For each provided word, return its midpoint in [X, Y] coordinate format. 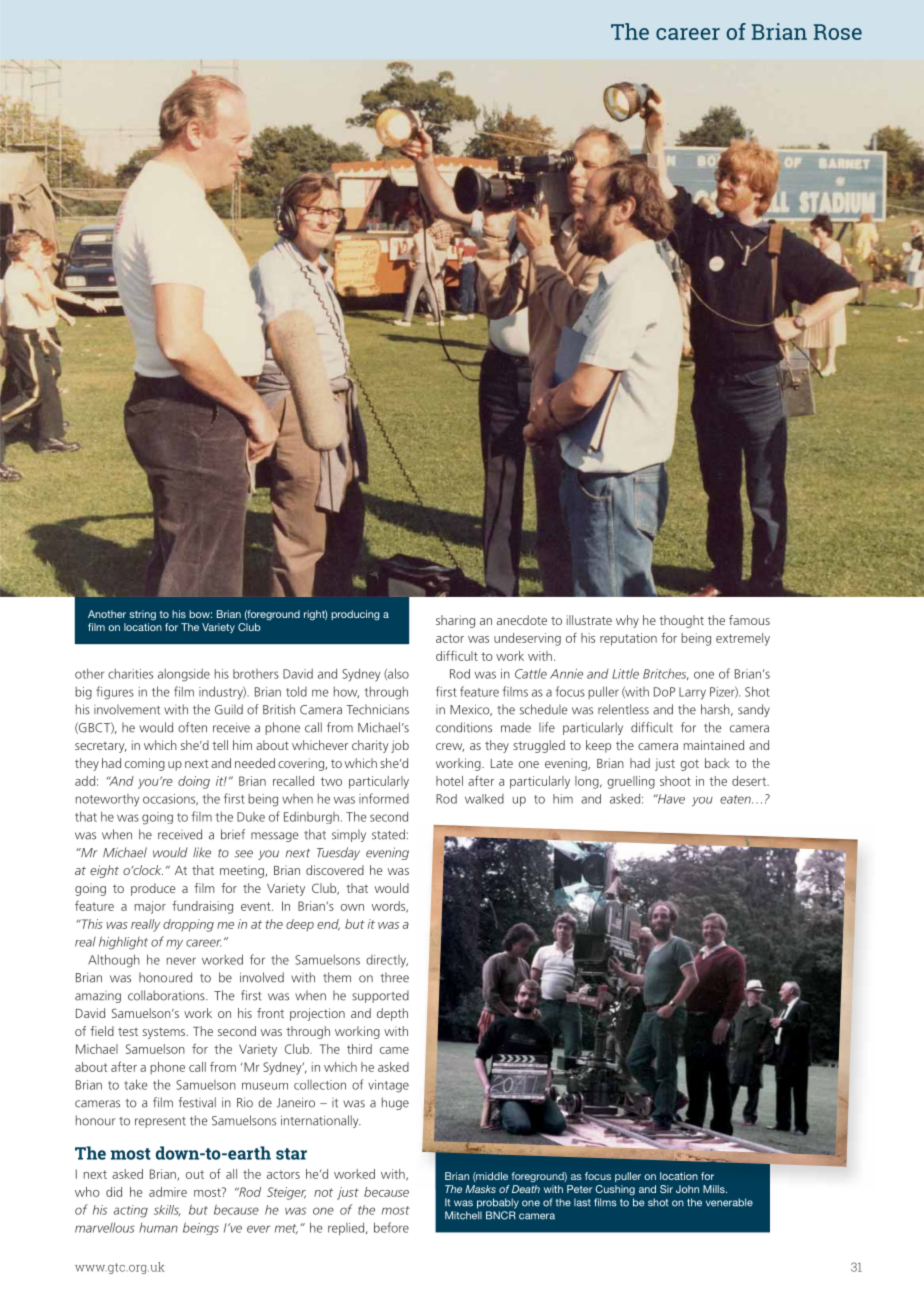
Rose [838, 32]
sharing [455, 621]
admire [168, 1192]
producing [355, 615]
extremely [743, 639]
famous [749, 620]
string [142, 615]
